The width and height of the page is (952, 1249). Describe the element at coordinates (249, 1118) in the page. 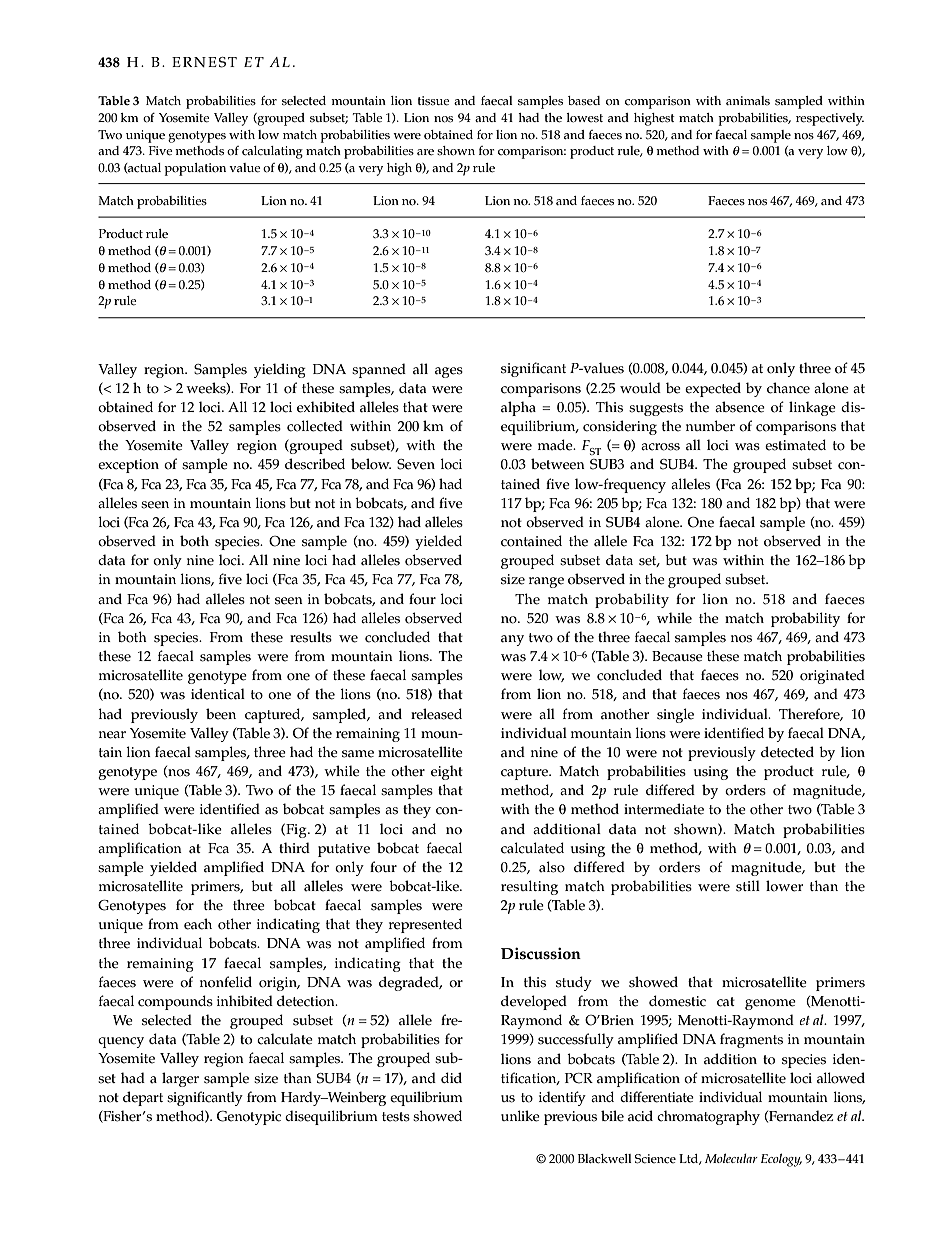

I see `Genotypic` at that location.
